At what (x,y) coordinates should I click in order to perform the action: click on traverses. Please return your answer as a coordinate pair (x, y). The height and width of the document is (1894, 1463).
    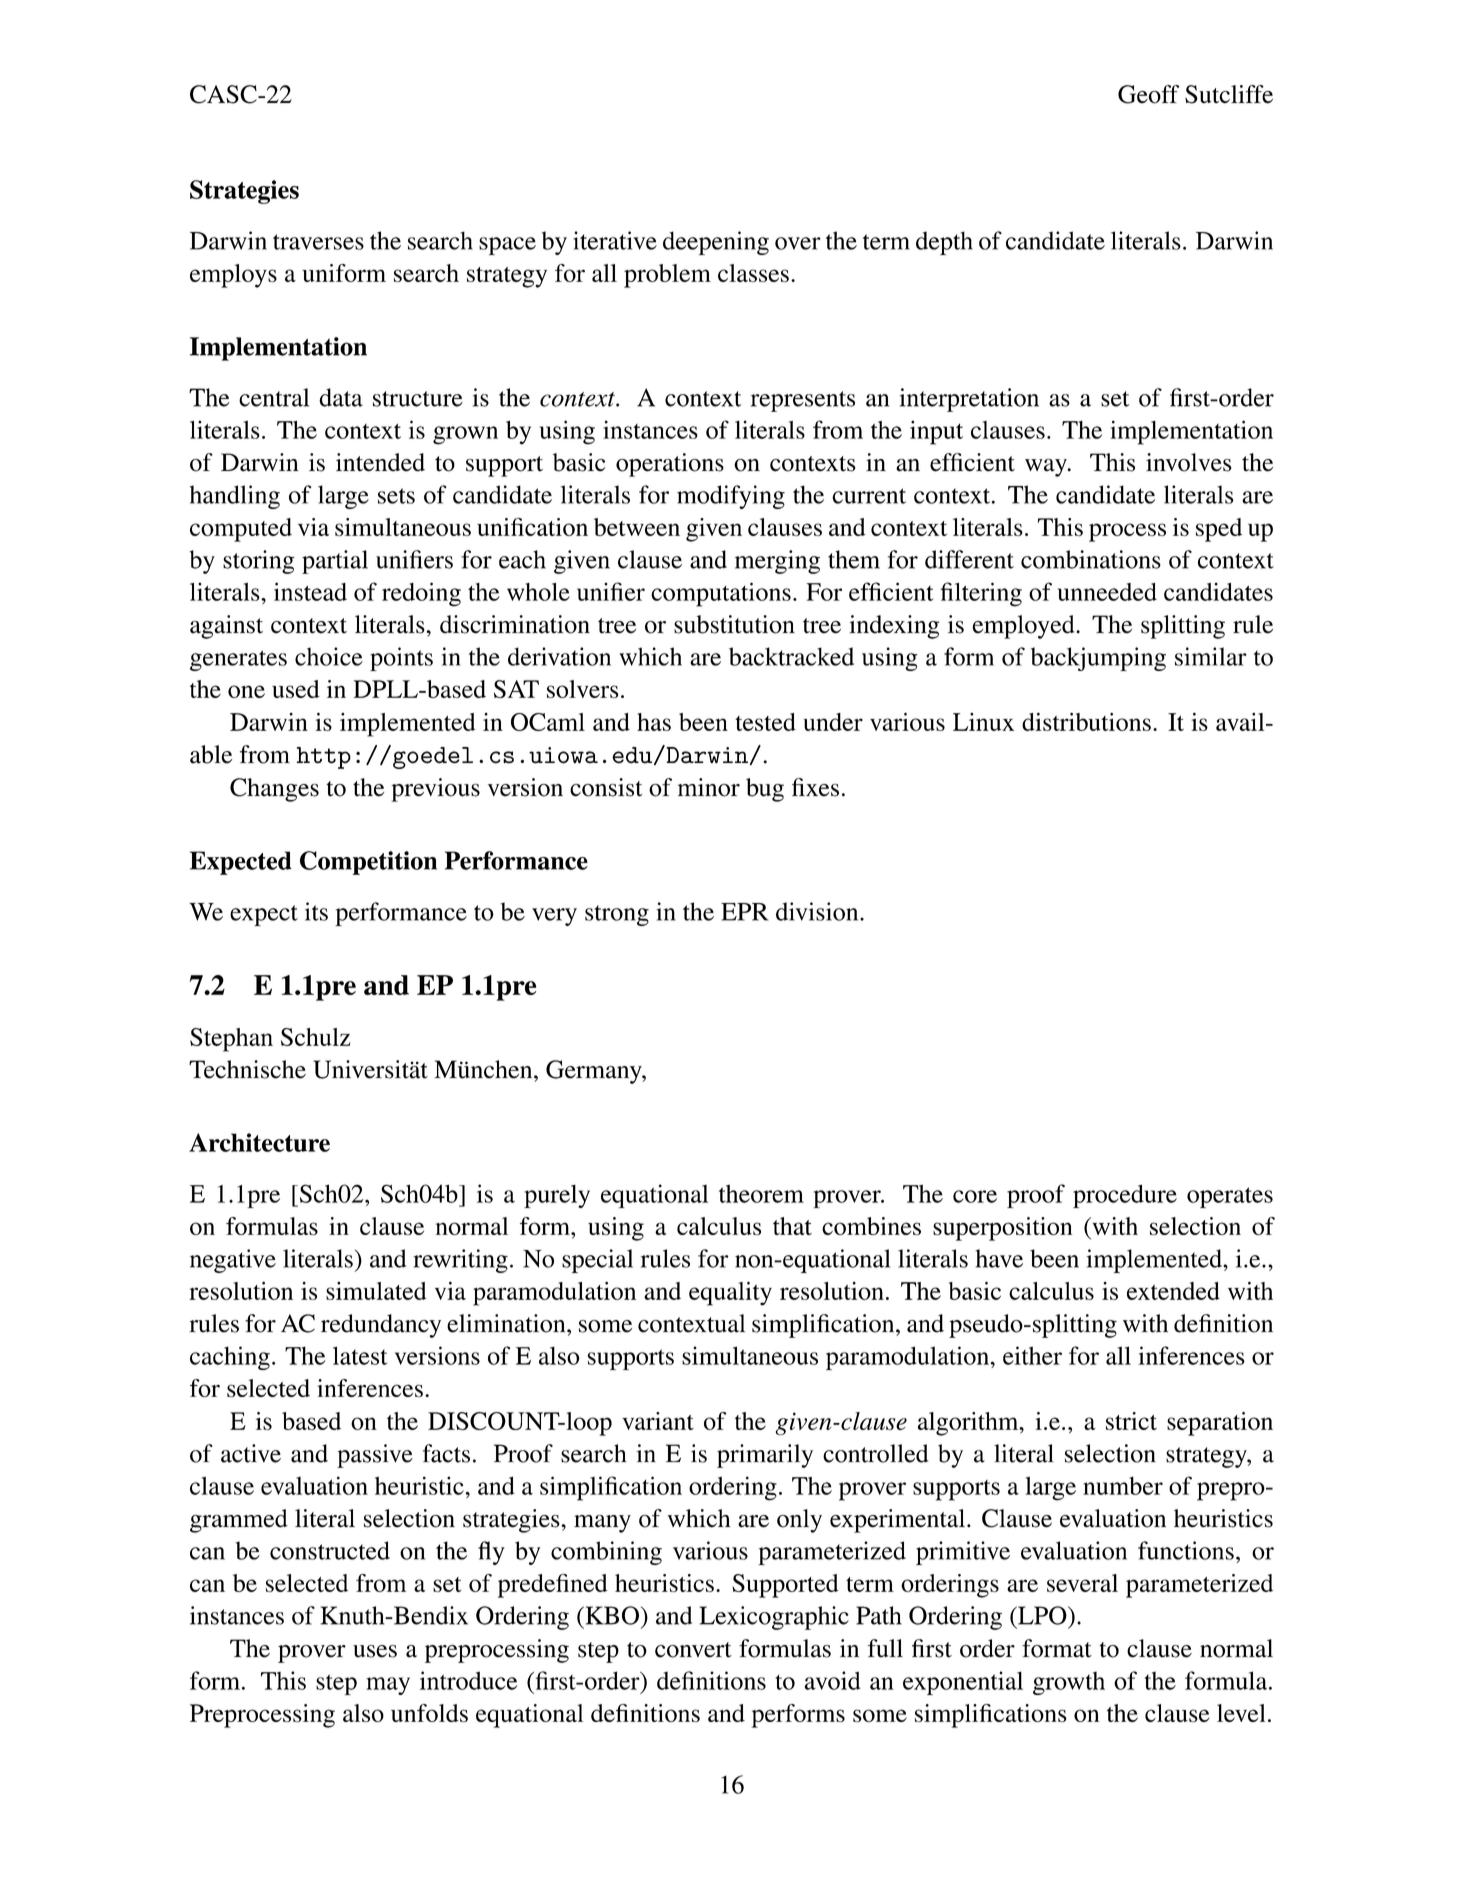
    Looking at the image, I should click on (318, 242).
